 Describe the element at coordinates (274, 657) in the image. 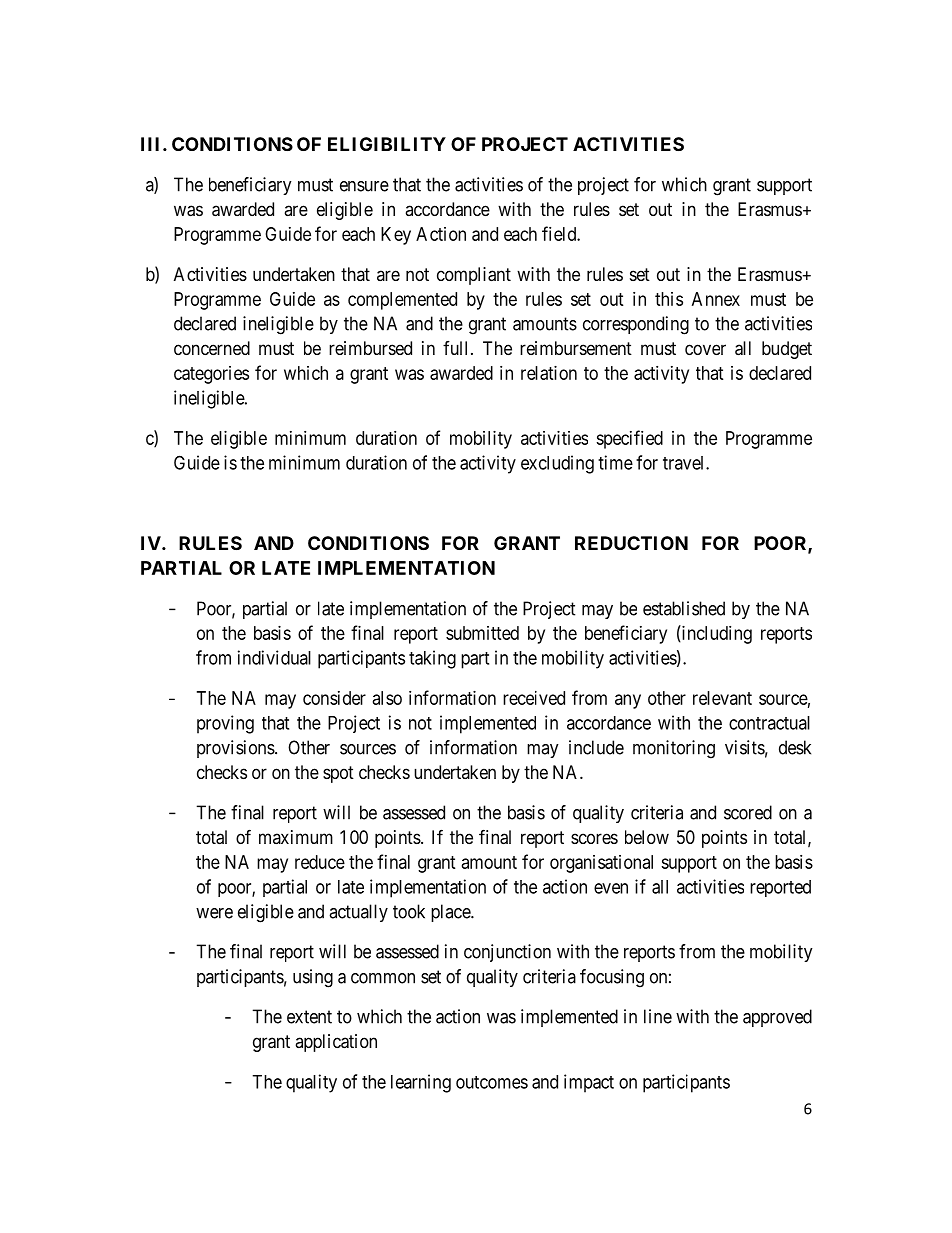

I see `individual` at that location.
